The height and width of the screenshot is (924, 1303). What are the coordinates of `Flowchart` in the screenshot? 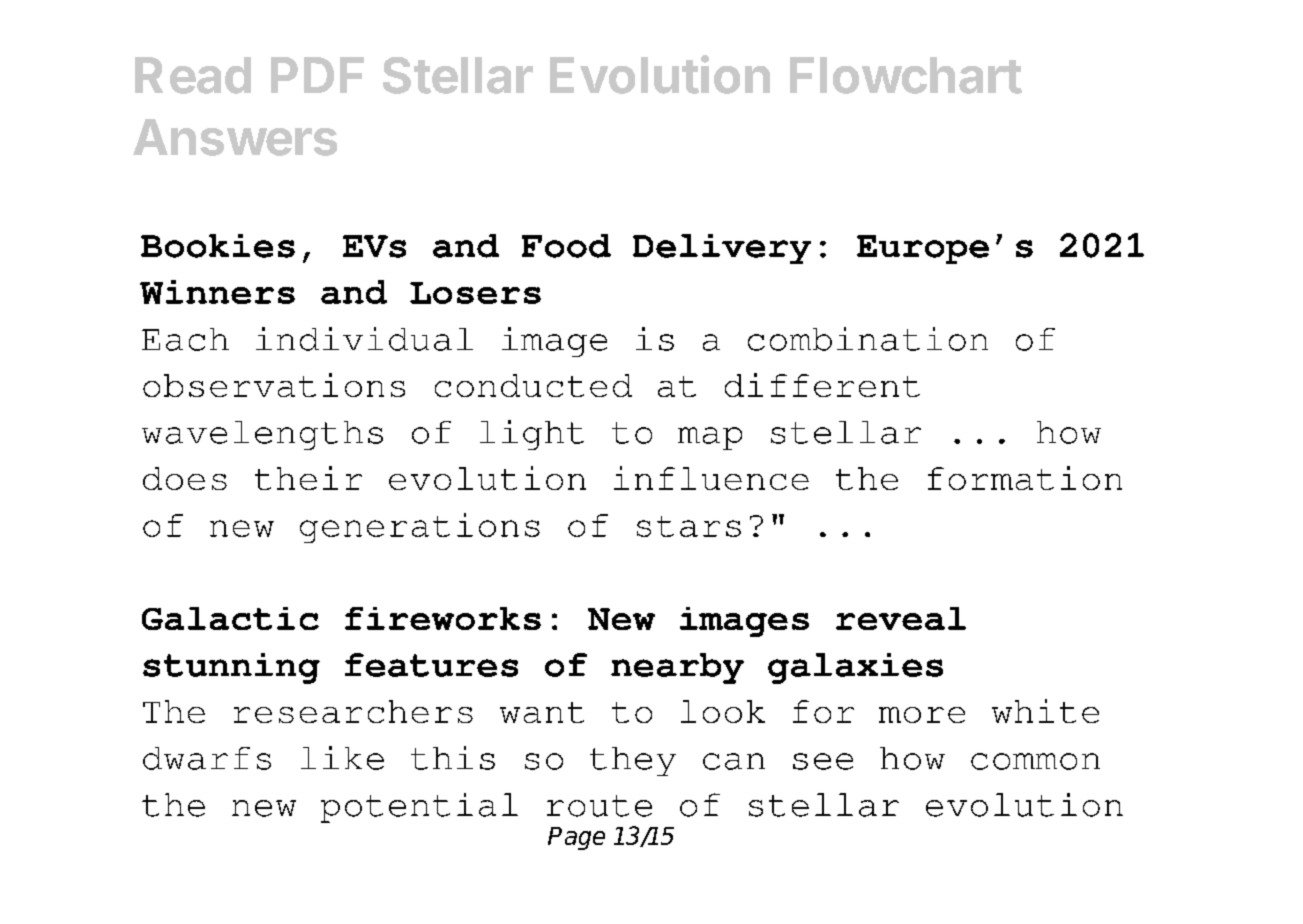 It's located at (906, 75).
